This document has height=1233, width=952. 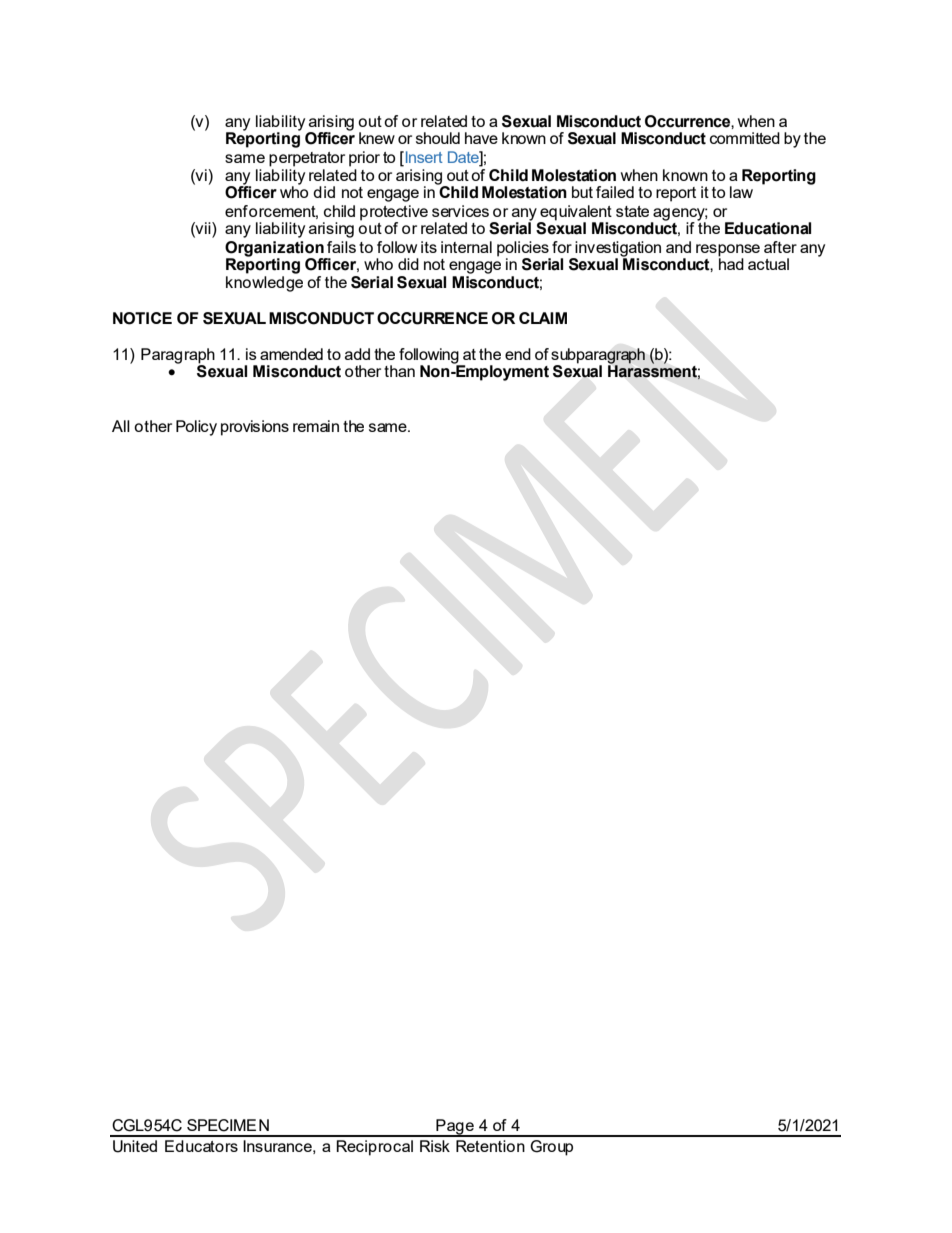 I want to click on should, so click(x=438, y=138).
